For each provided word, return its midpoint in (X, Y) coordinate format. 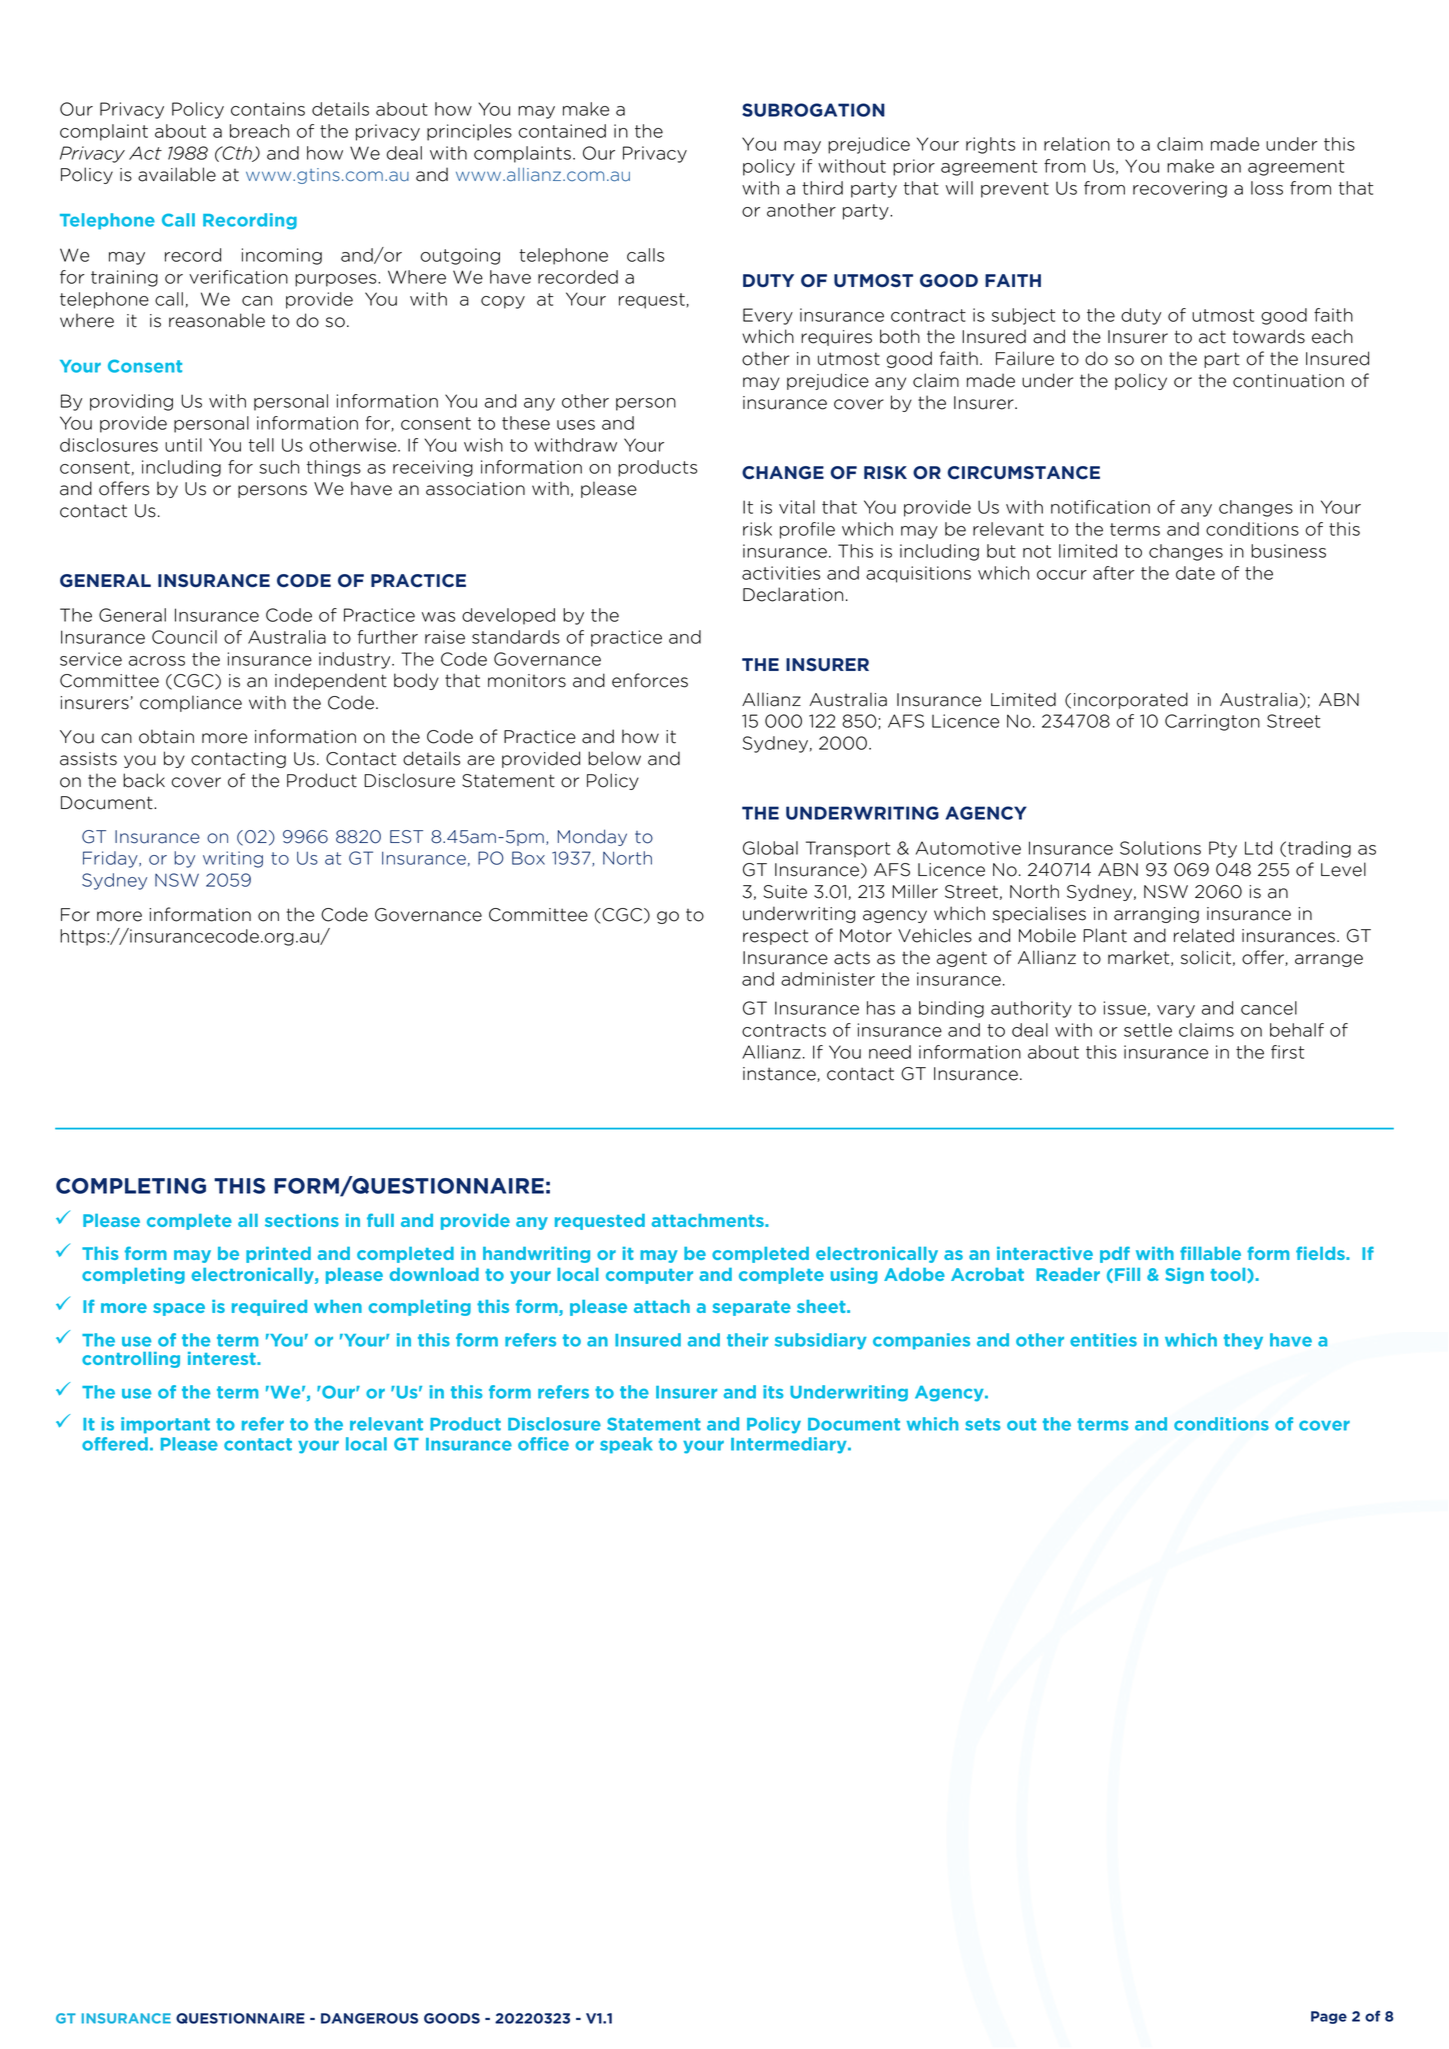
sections (302, 1220)
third (822, 188)
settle (1148, 1030)
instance (780, 1074)
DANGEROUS (369, 2018)
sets (983, 1424)
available (177, 174)
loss (1267, 188)
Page (1329, 2017)
